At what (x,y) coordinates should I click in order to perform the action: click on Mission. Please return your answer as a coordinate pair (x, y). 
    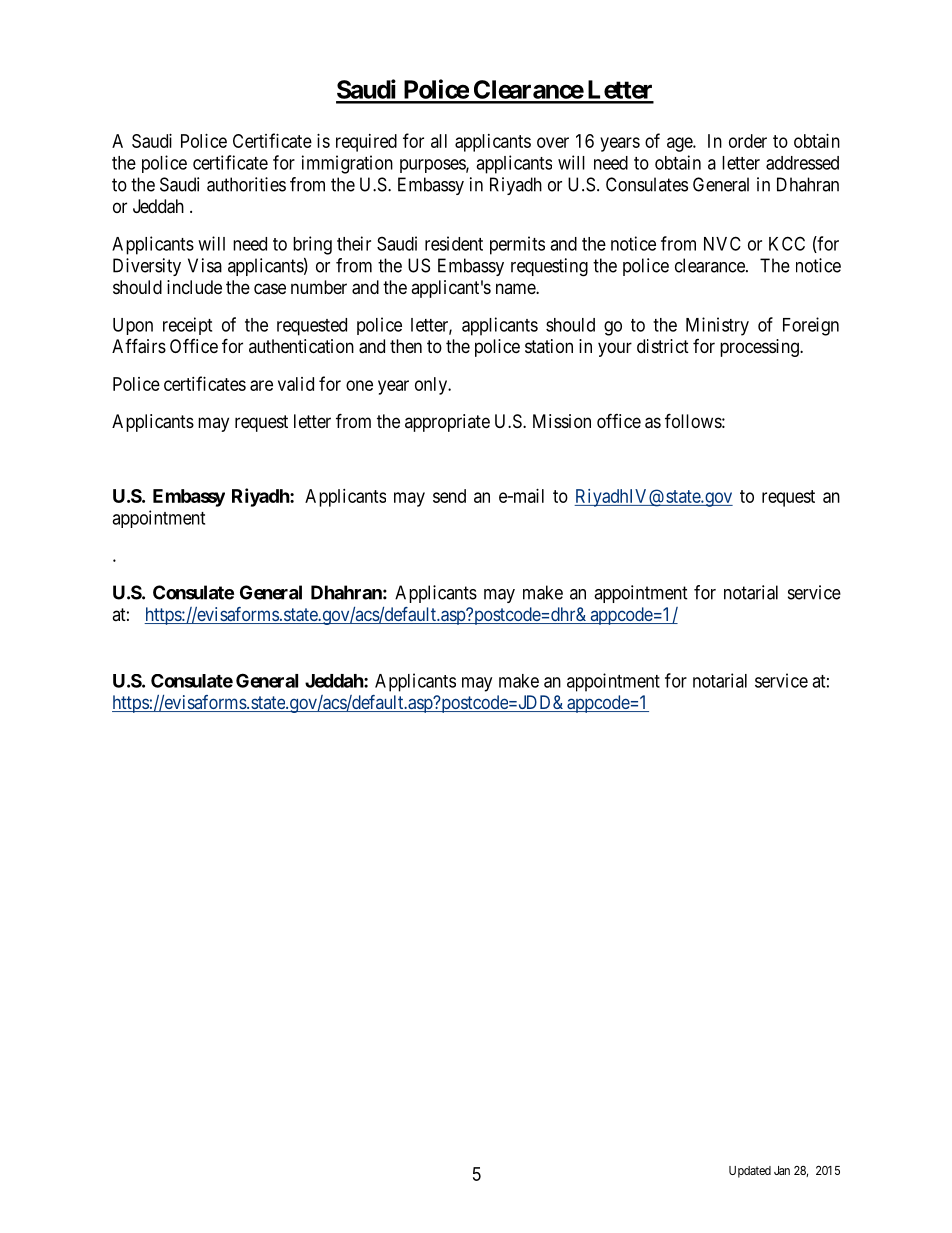
    Looking at the image, I should click on (562, 421).
